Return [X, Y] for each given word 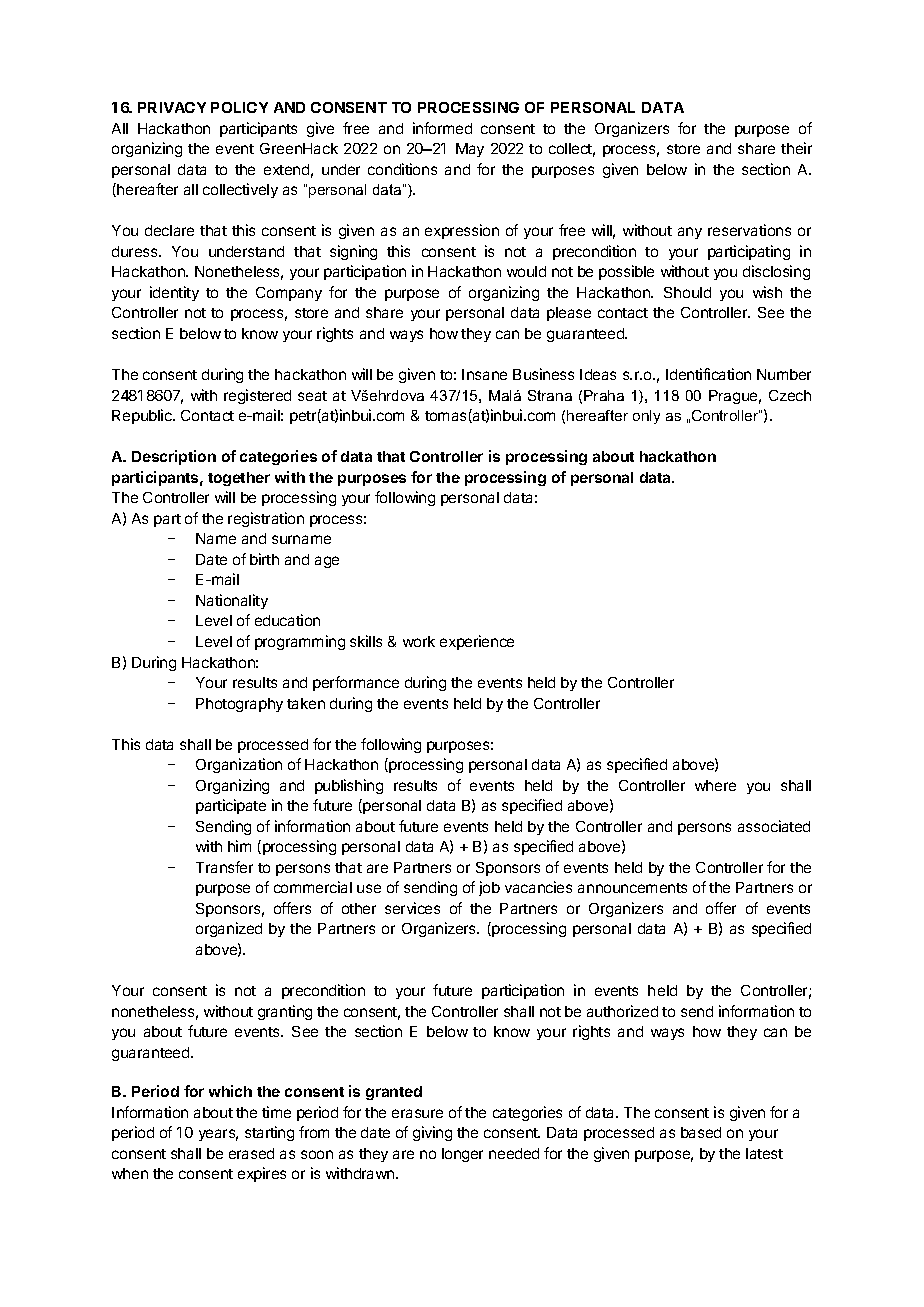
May [470, 150]
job [489, 888]
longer [462, 1155]
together [239, 479]
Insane [484, 374]
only [646, 417]
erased [251, 1153]
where [715, 785]
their [796, 148]
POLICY [239, 107]
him [239, 846]
